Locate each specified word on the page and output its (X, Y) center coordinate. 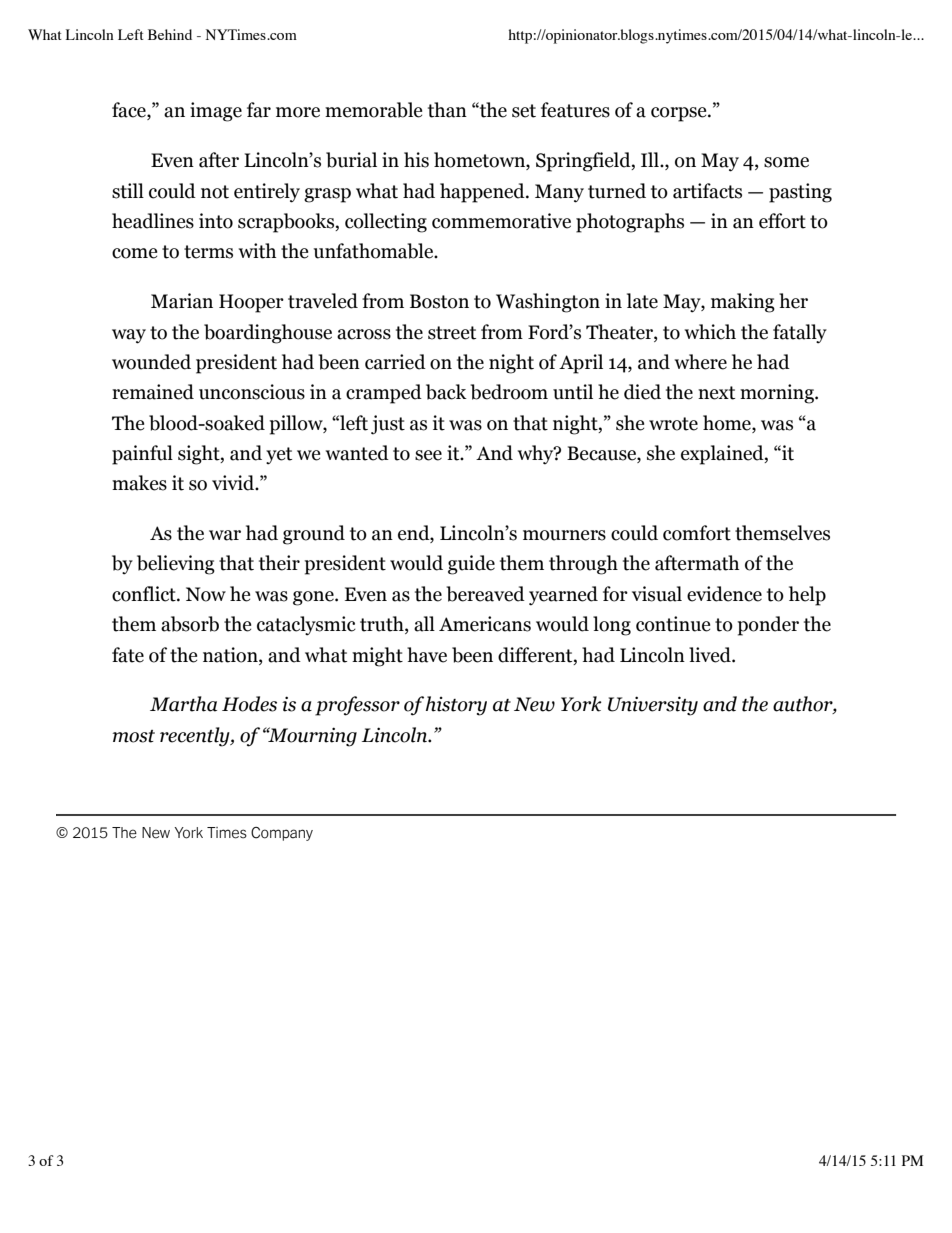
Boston (439, 301)
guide (471, 565)
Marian (182, 301)
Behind (170, 34)
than (447, 110)
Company (282, 834)
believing (176, 565)
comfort (697, 533)
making (743, 303)
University (653, 706)
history (456, 706)
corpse (680, 114)
